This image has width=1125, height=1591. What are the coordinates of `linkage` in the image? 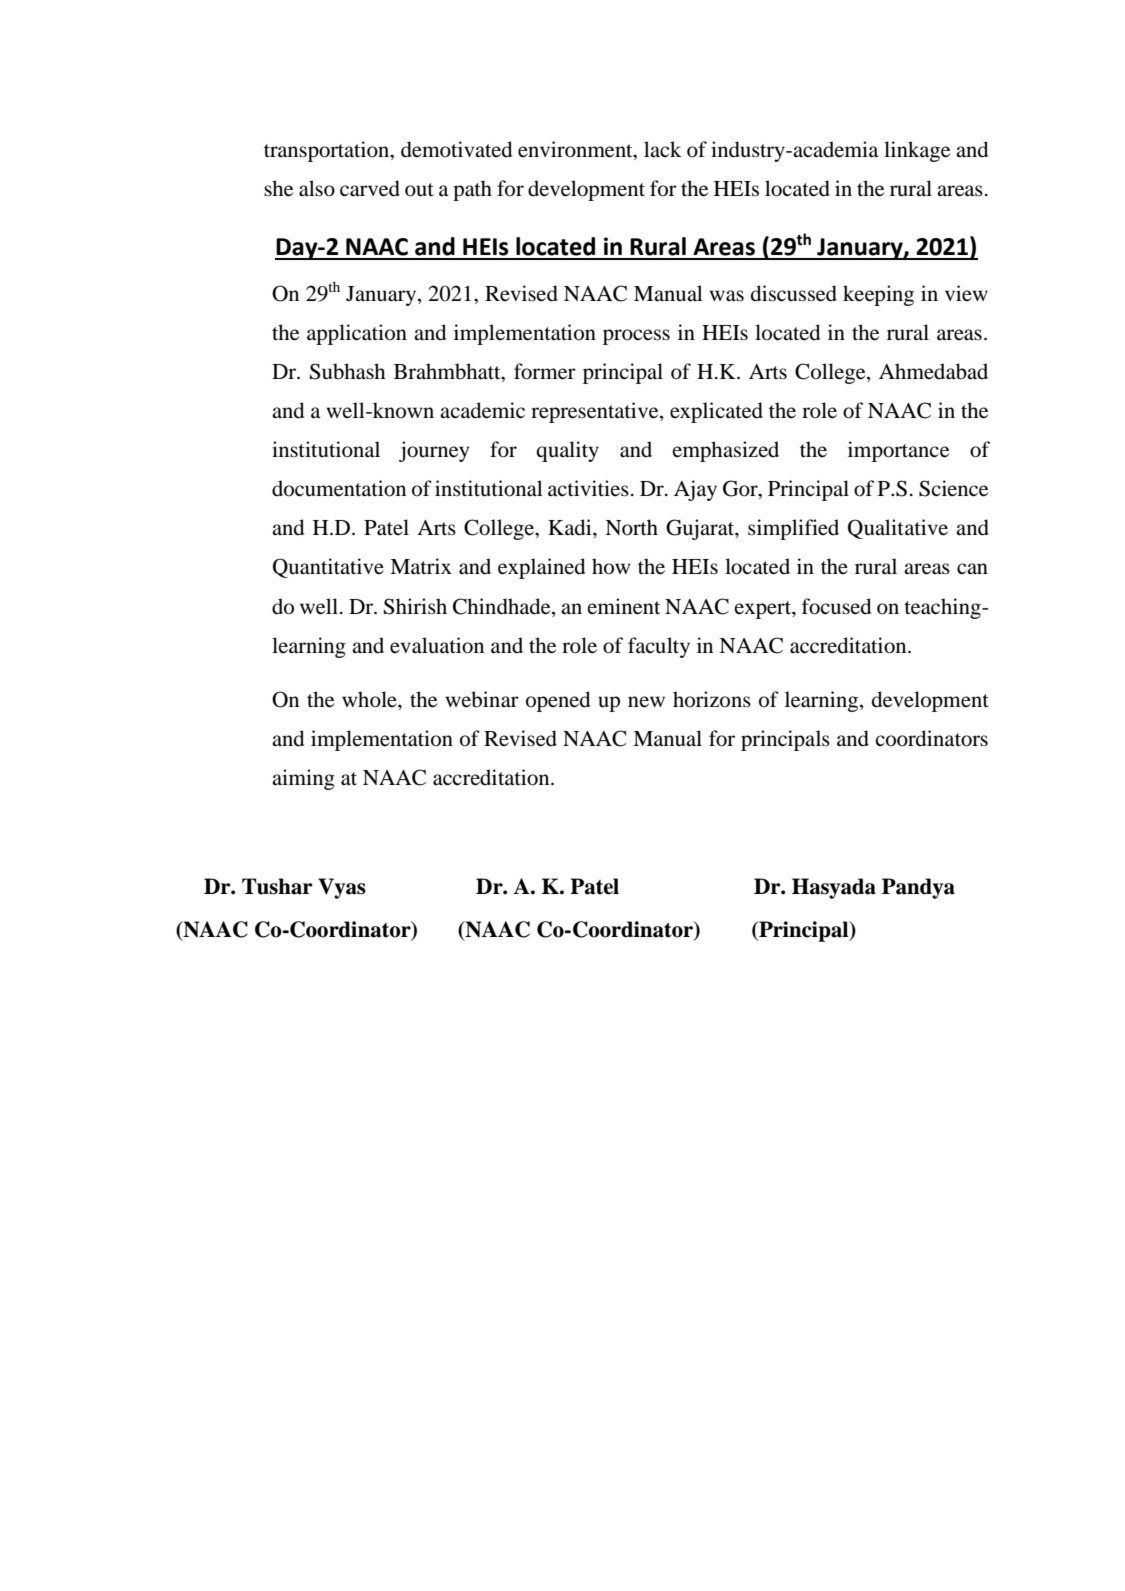 It's located at (917, 151).
